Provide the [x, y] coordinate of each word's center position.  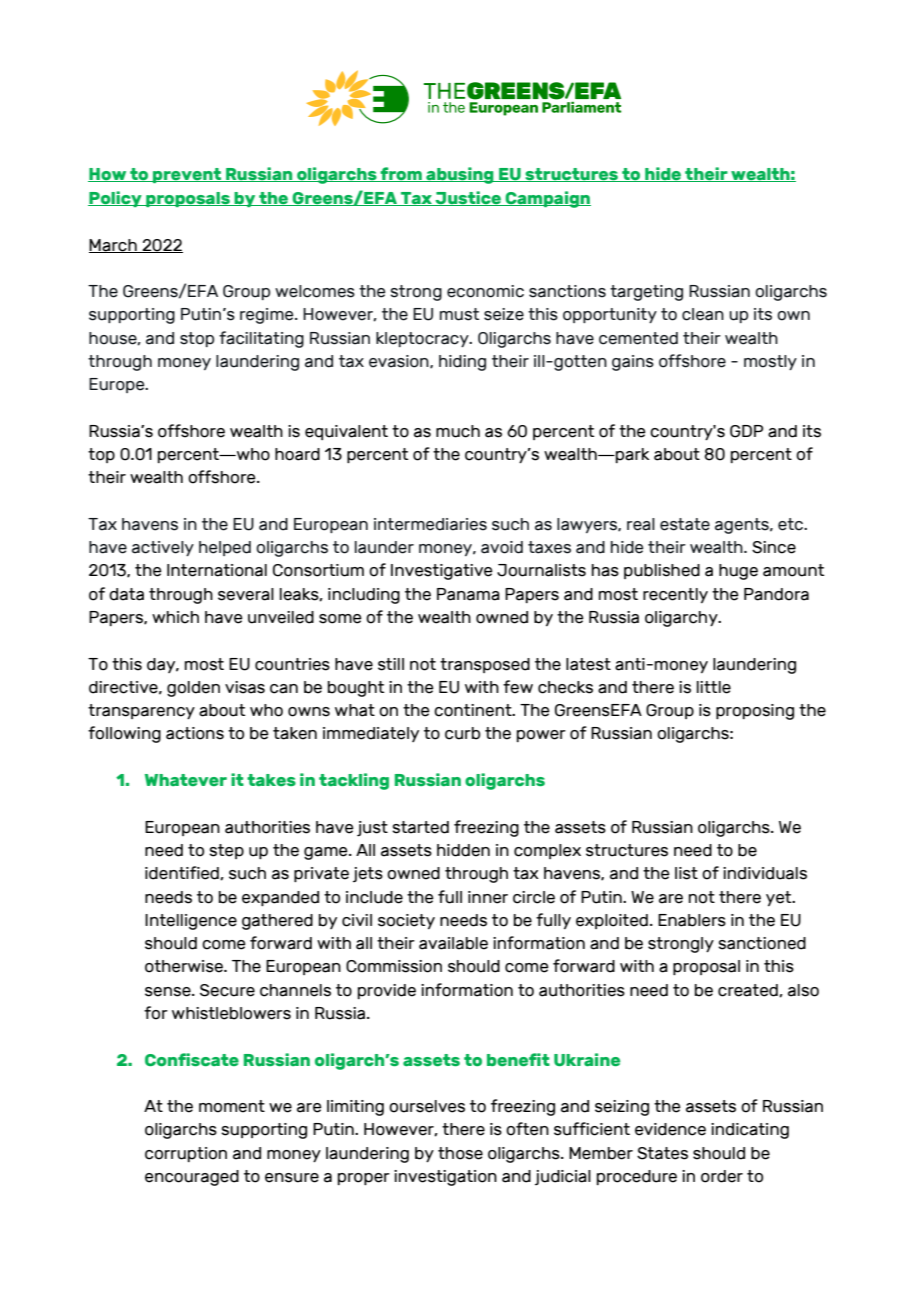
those [460, 1153]
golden [193, 689]
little [714, 687]
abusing [460, 175]
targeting [646, 293]
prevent [187, 175]
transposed [485, 665]
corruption [186, 1154]
